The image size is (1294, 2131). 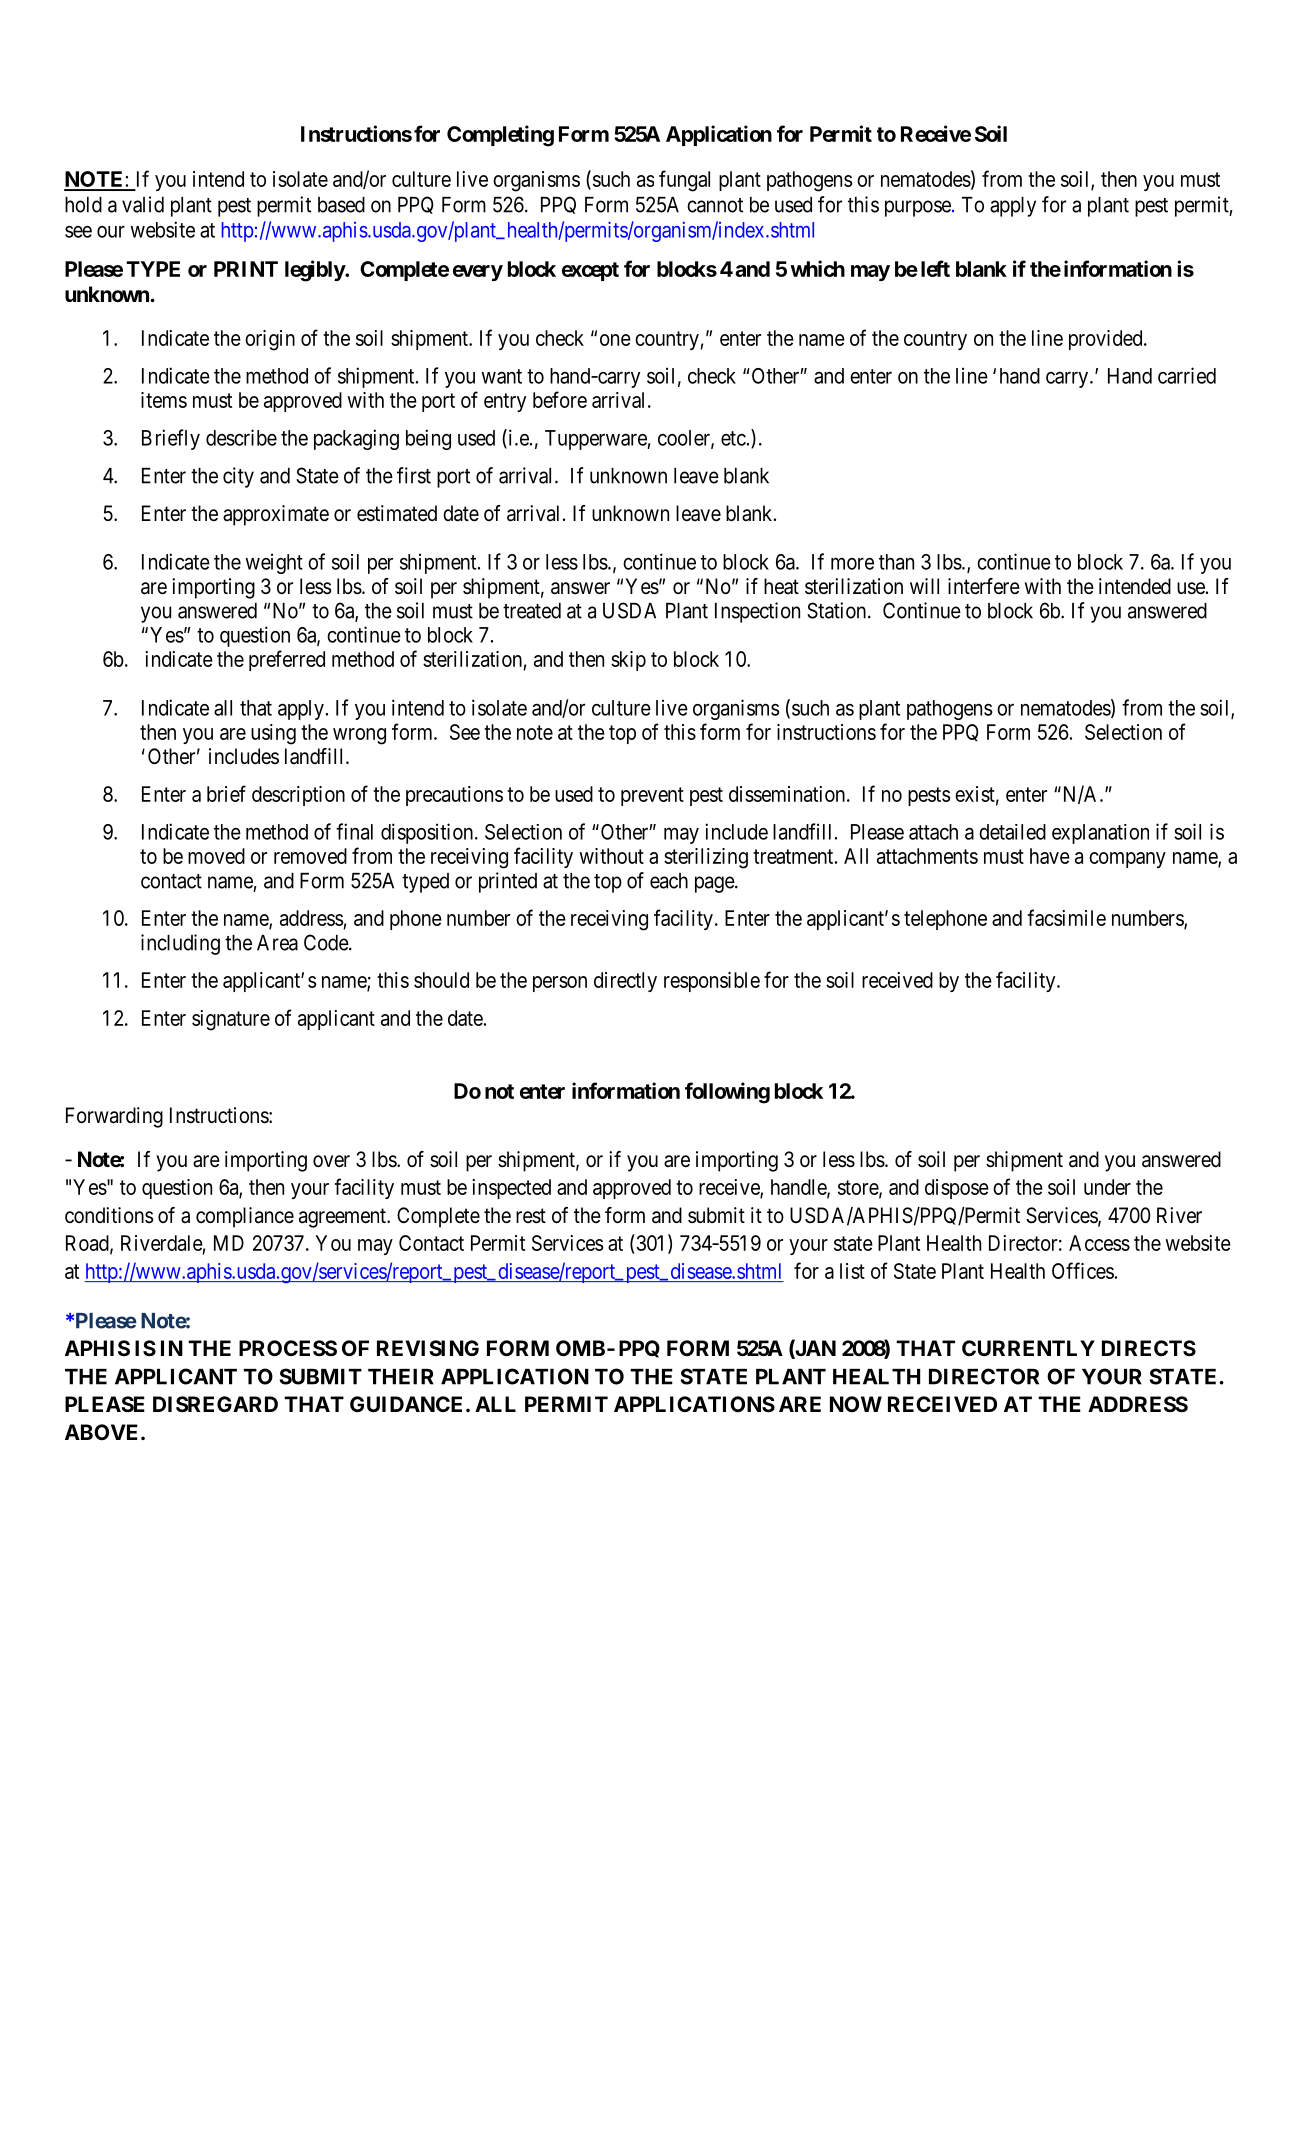 I want to click on fungal, so click(x=684, y=181).
